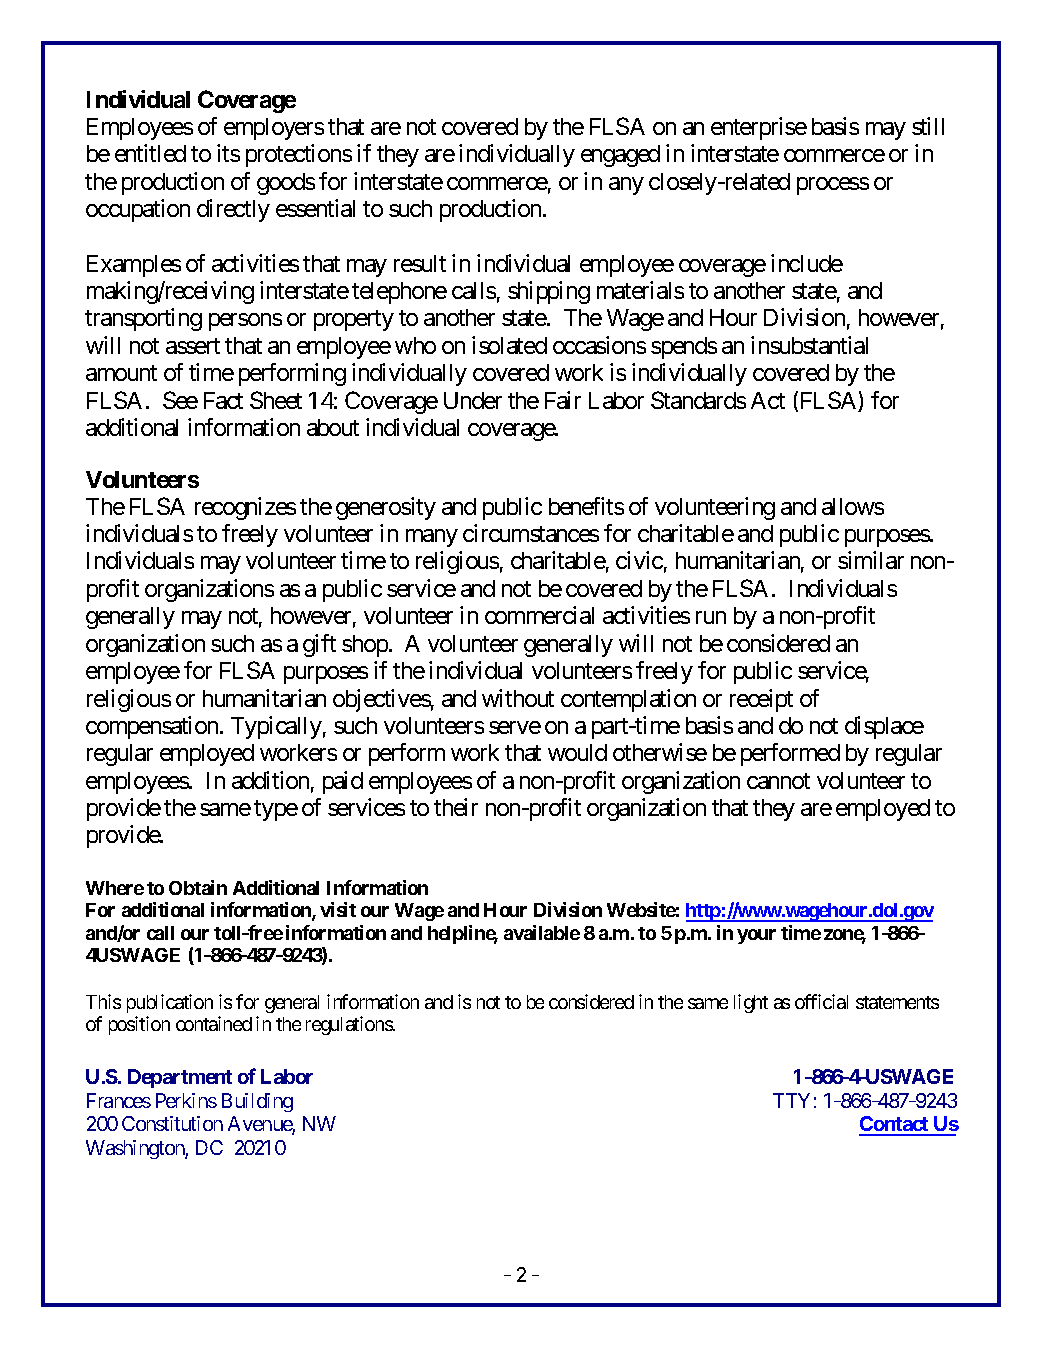 The width and height of the screenshot is (1042, 1348). What do you see at coordinates (456, 807) in the screenshot?
I see `their` at bounding box center [456, 807].
